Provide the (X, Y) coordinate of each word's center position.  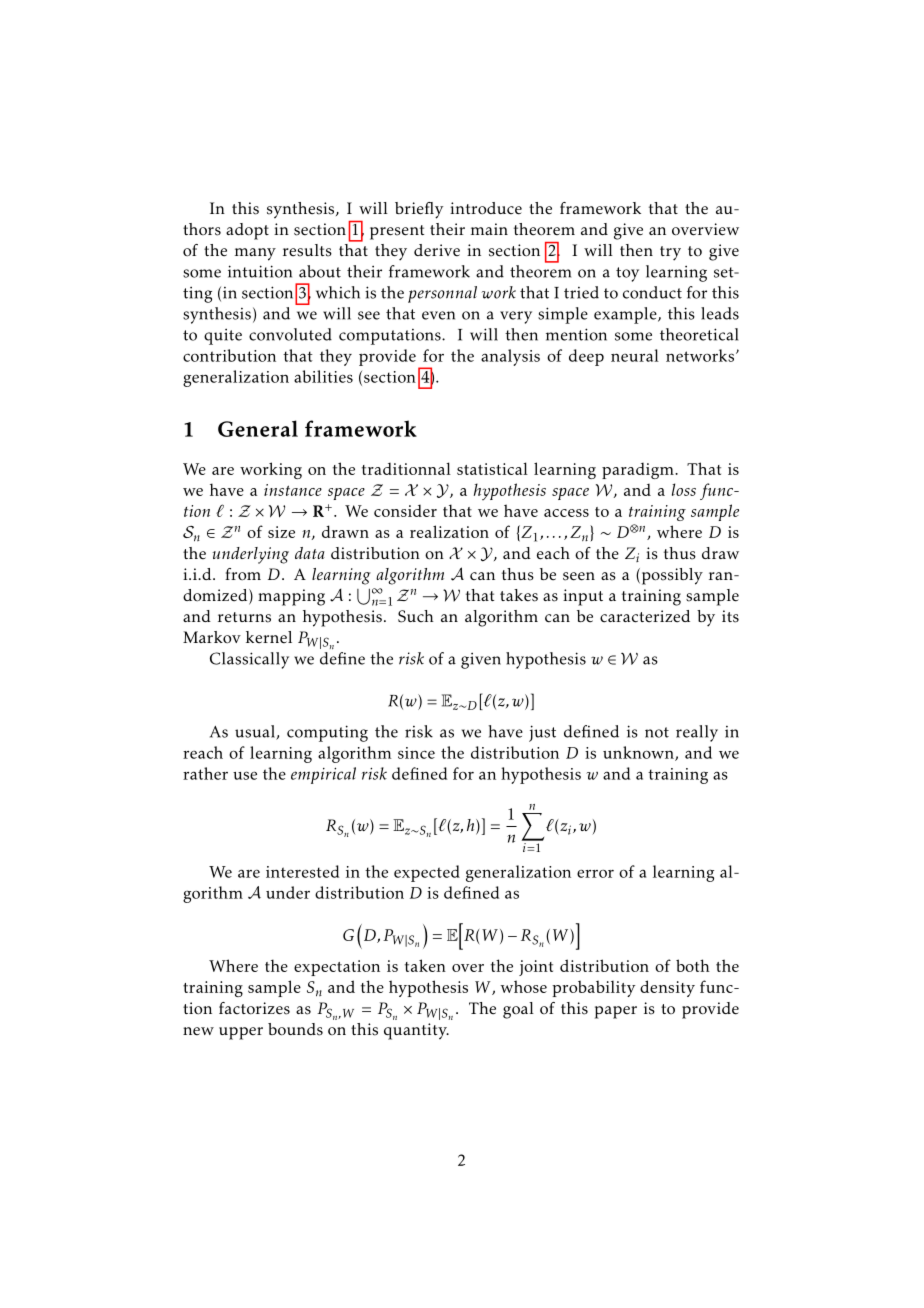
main (489, 229)
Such (416, 616)
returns (244, 617)
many (255, 254)
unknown (639, 753)
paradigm (639, 470)
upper (241, 1033)
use (245, 775)
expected (427, 873)
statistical (492, 468)
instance (293, 490)
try (670, 253)
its (730, 616)
